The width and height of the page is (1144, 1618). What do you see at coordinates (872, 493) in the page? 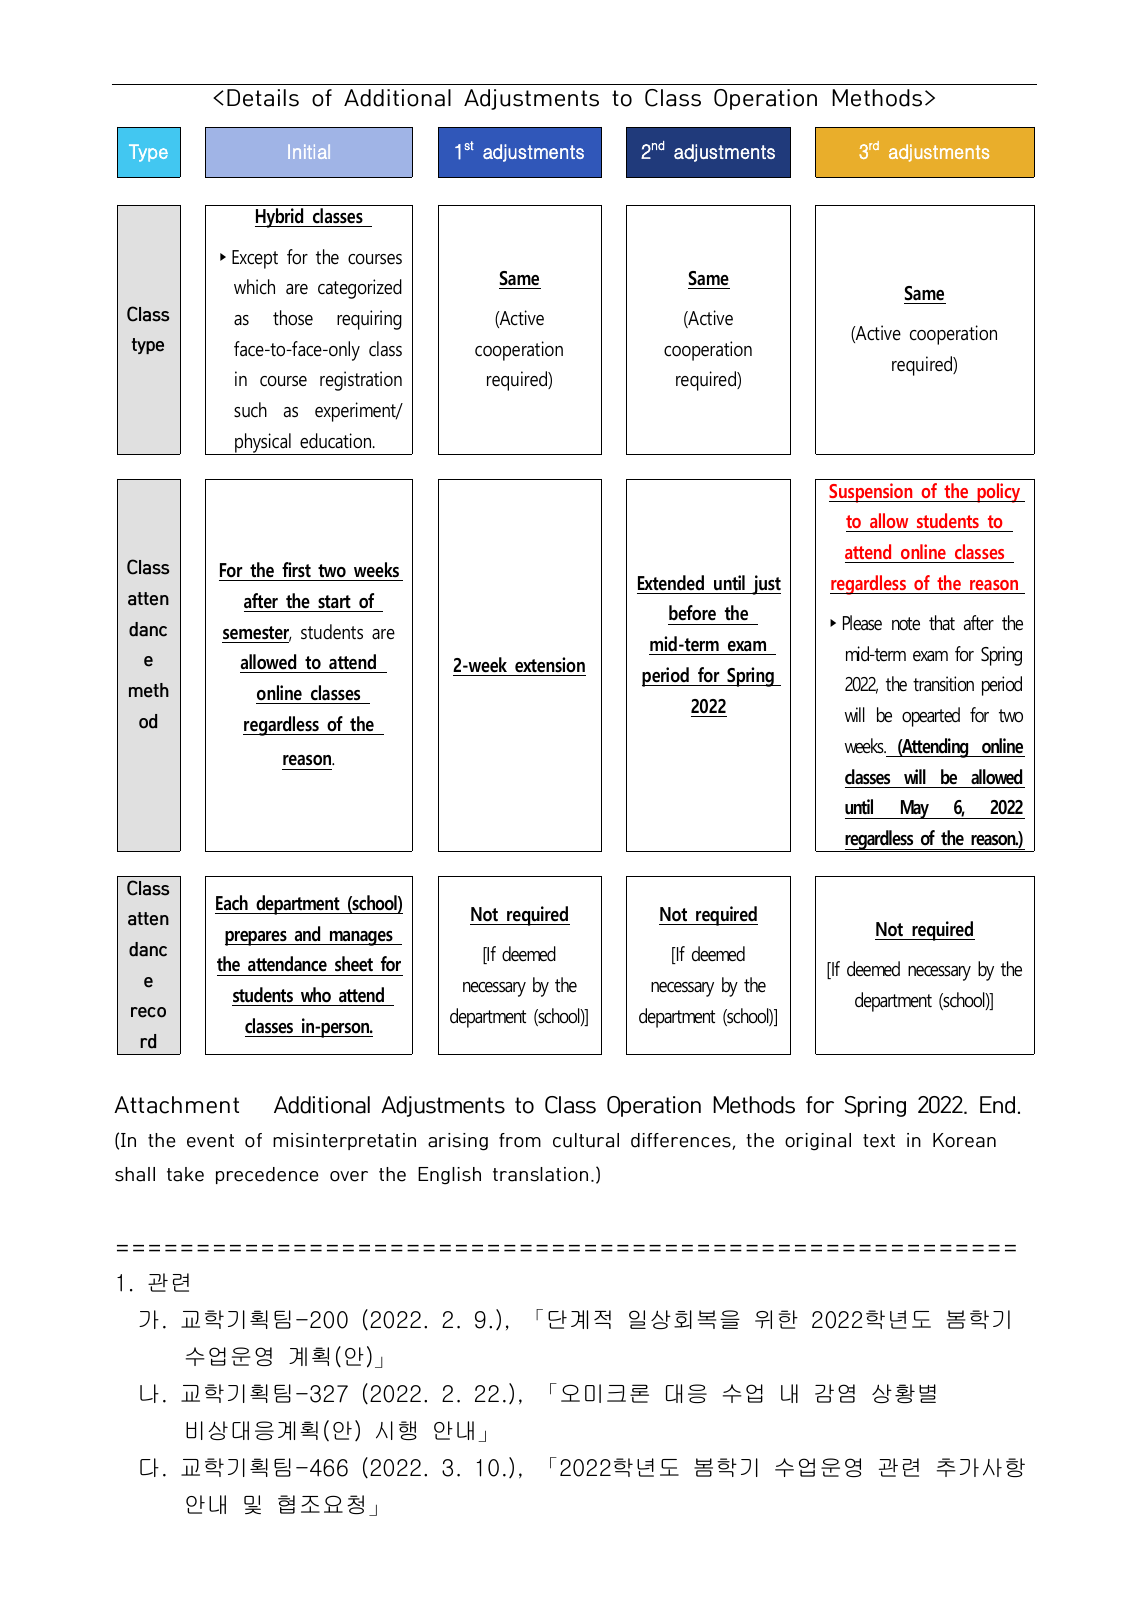
I see `Suspension` at bounding box center [872, 493].
